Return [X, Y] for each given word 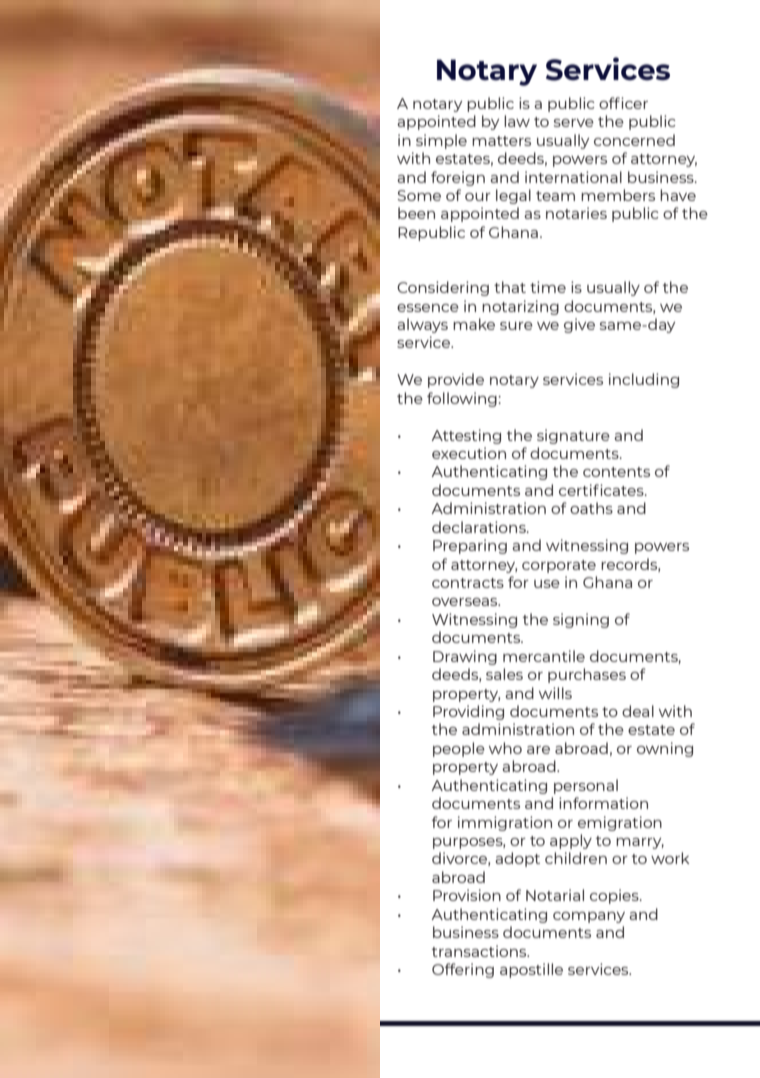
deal [638, 711]
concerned [634, 140]
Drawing [465, 657]
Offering [463, 970]
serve [574, 123]
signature [573, 436]
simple [441, 141]
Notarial [555, 895]
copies [615, 896]
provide [456, 380]
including [644, 380]
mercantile [544, 656]
